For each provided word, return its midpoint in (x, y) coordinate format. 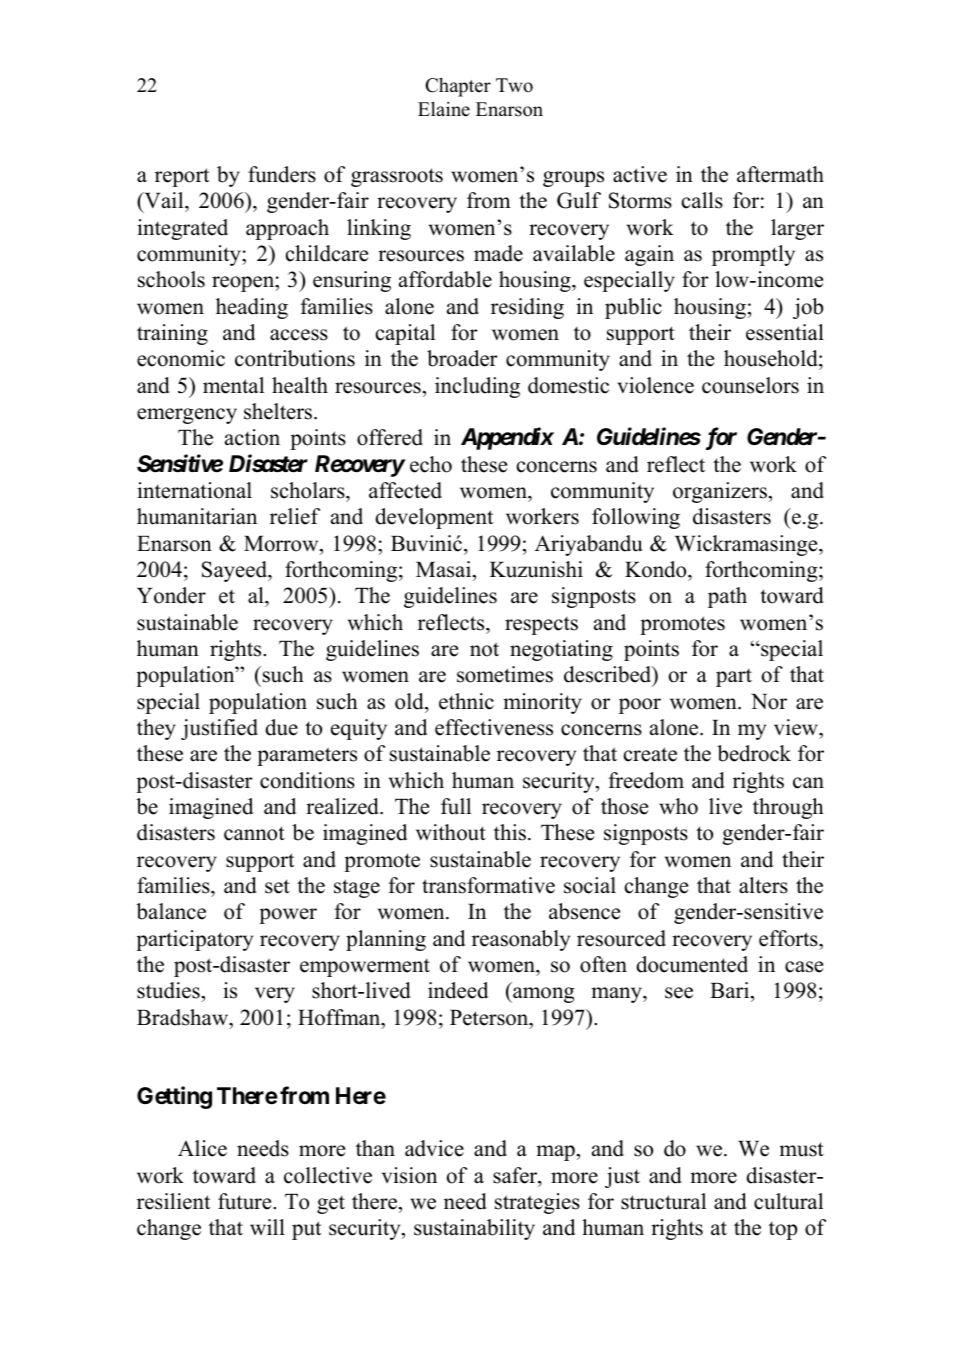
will (267, 1227)
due (281, 727)
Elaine (444, 109)
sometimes (505, 674)
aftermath (780, 174)
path (727, 597)
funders (282, 174)
